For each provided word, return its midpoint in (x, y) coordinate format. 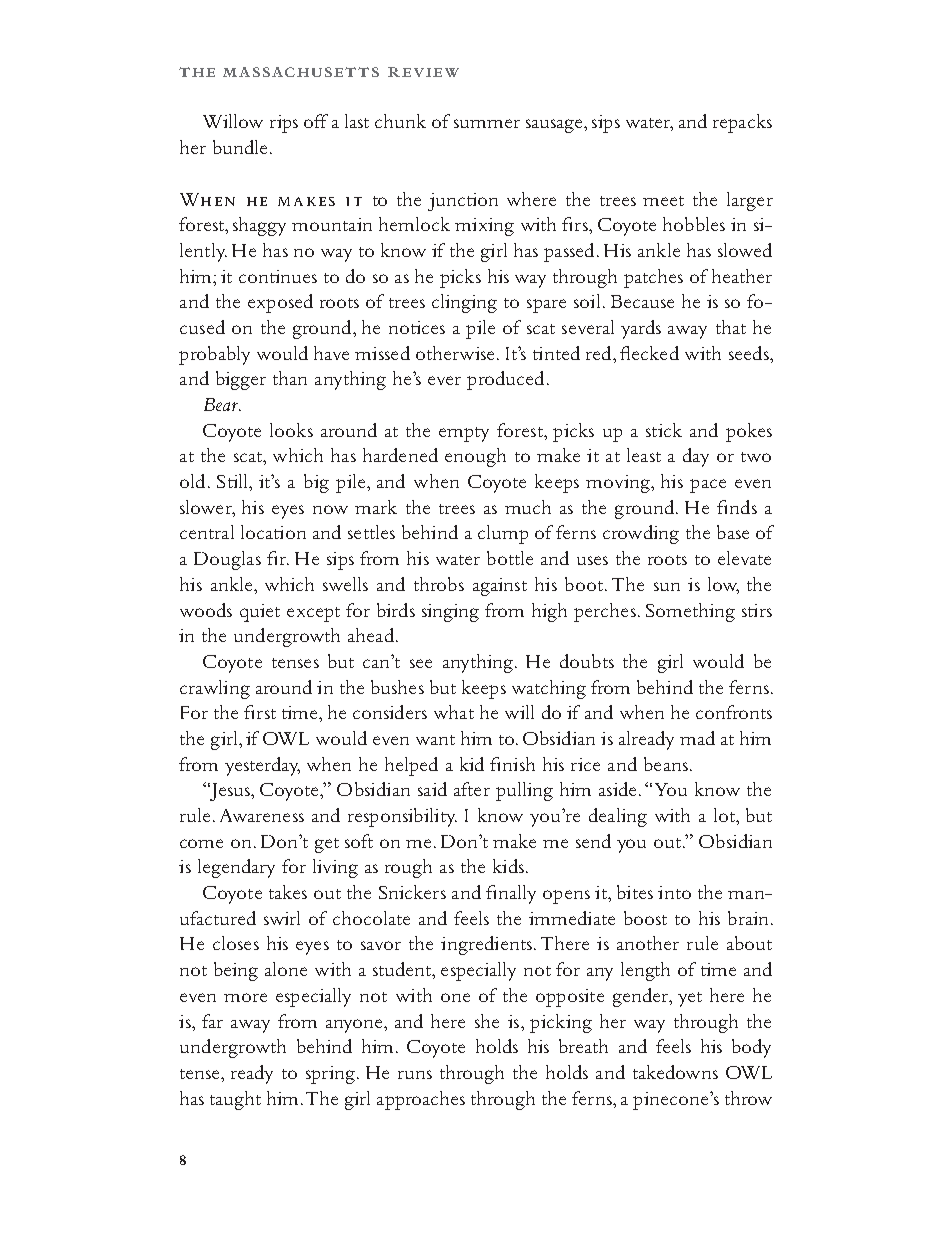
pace (708, 486)
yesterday (262, 766)
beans (666, 764)
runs (415, 1074)
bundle (242, 147)
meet (663, 201)
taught (235, 1100)
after (472, 789)
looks (291, 430)
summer (487, 123)
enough (475, 457)
